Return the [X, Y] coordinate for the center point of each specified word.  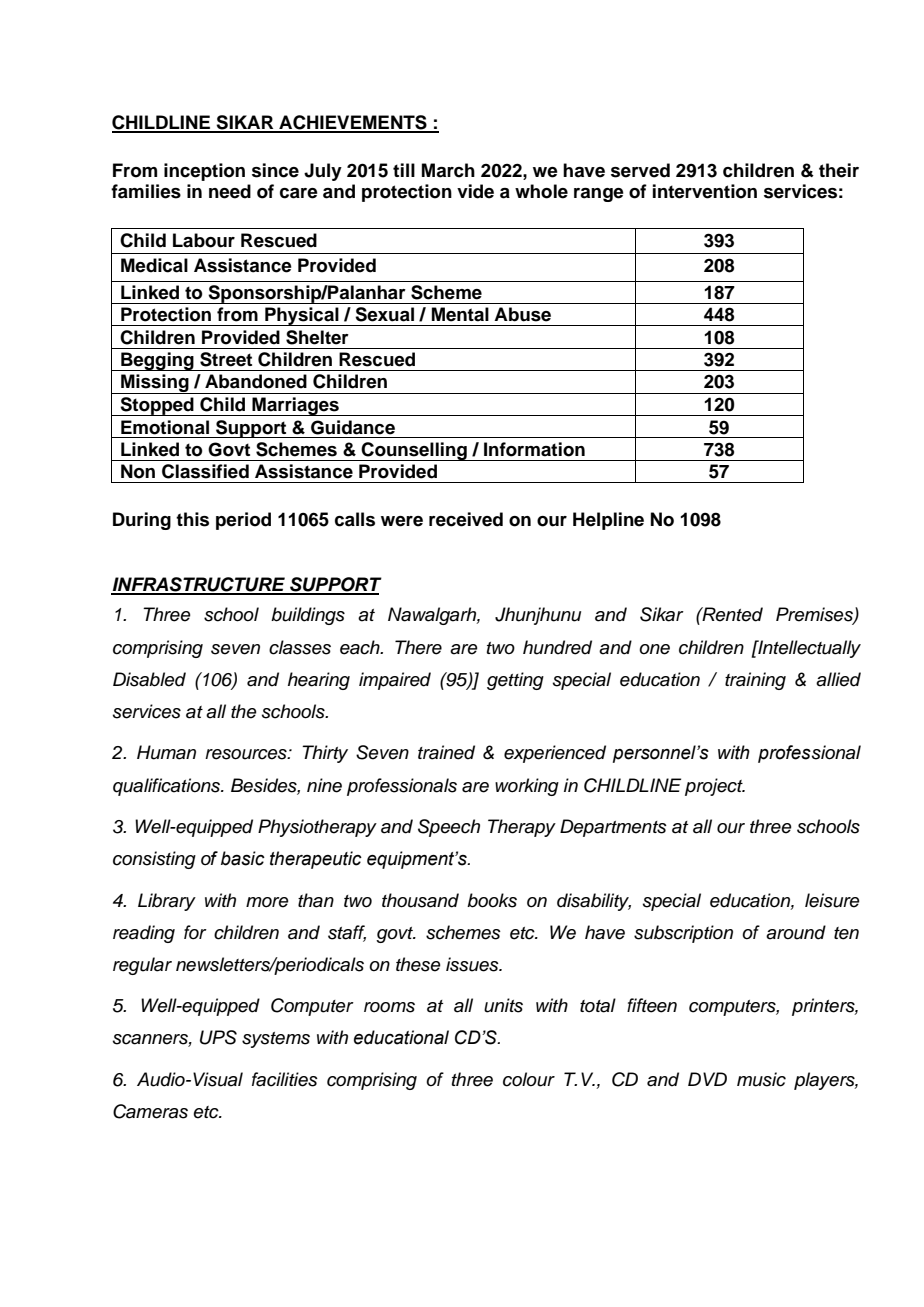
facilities [285, 1079]
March [448, 170]
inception [204, 172]
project [715, 787]
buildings [308, 616]
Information [534, 449]
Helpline [608, 521]
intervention [705, 191]
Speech [449, 828]
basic [243, 858]
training [755, 681]
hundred [557, 647]
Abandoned [256, 381]
